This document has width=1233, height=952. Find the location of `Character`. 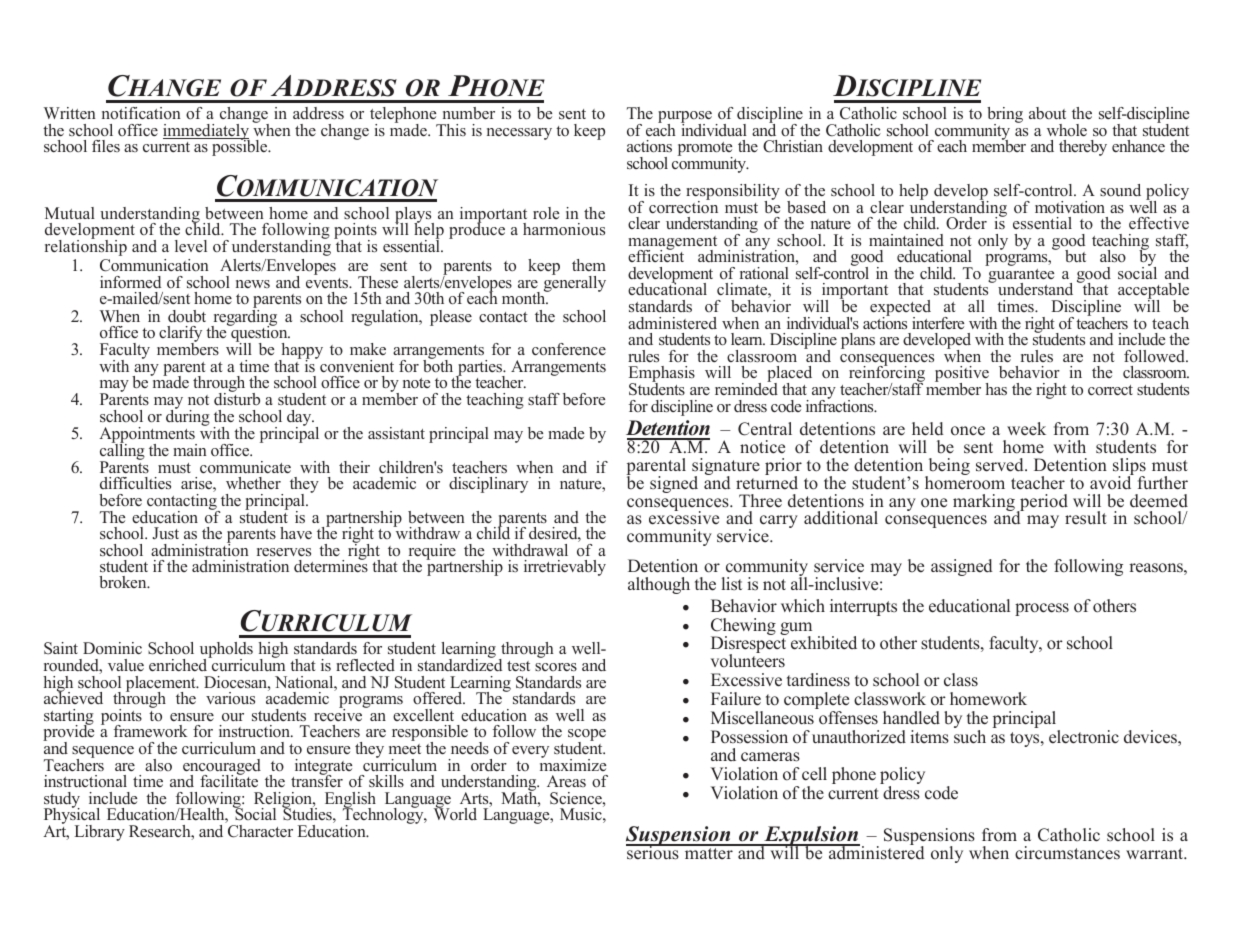

Character is located at coordinates (260, 831).
